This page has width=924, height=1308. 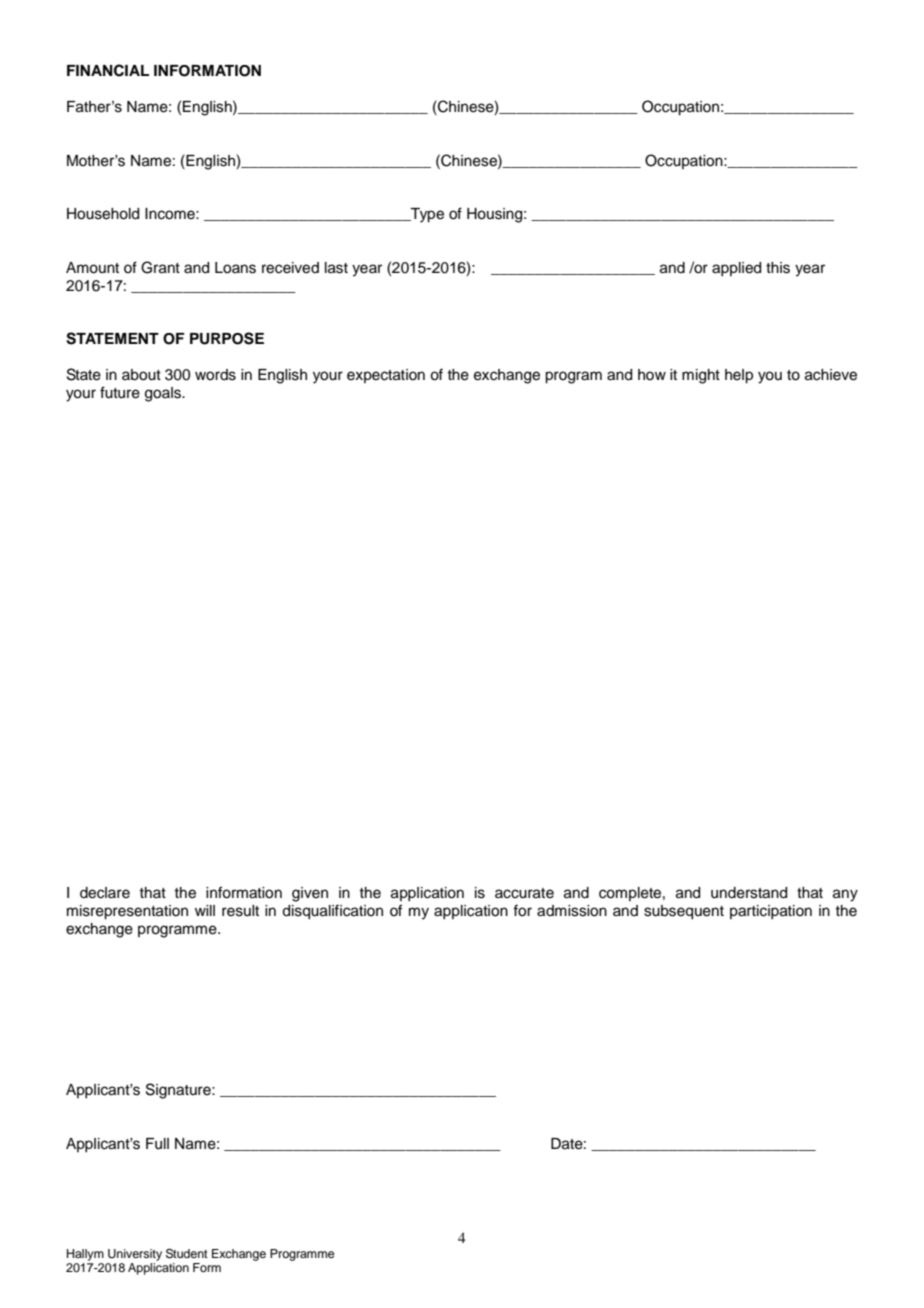 I want to click on will, so click(x=205, y=910).
